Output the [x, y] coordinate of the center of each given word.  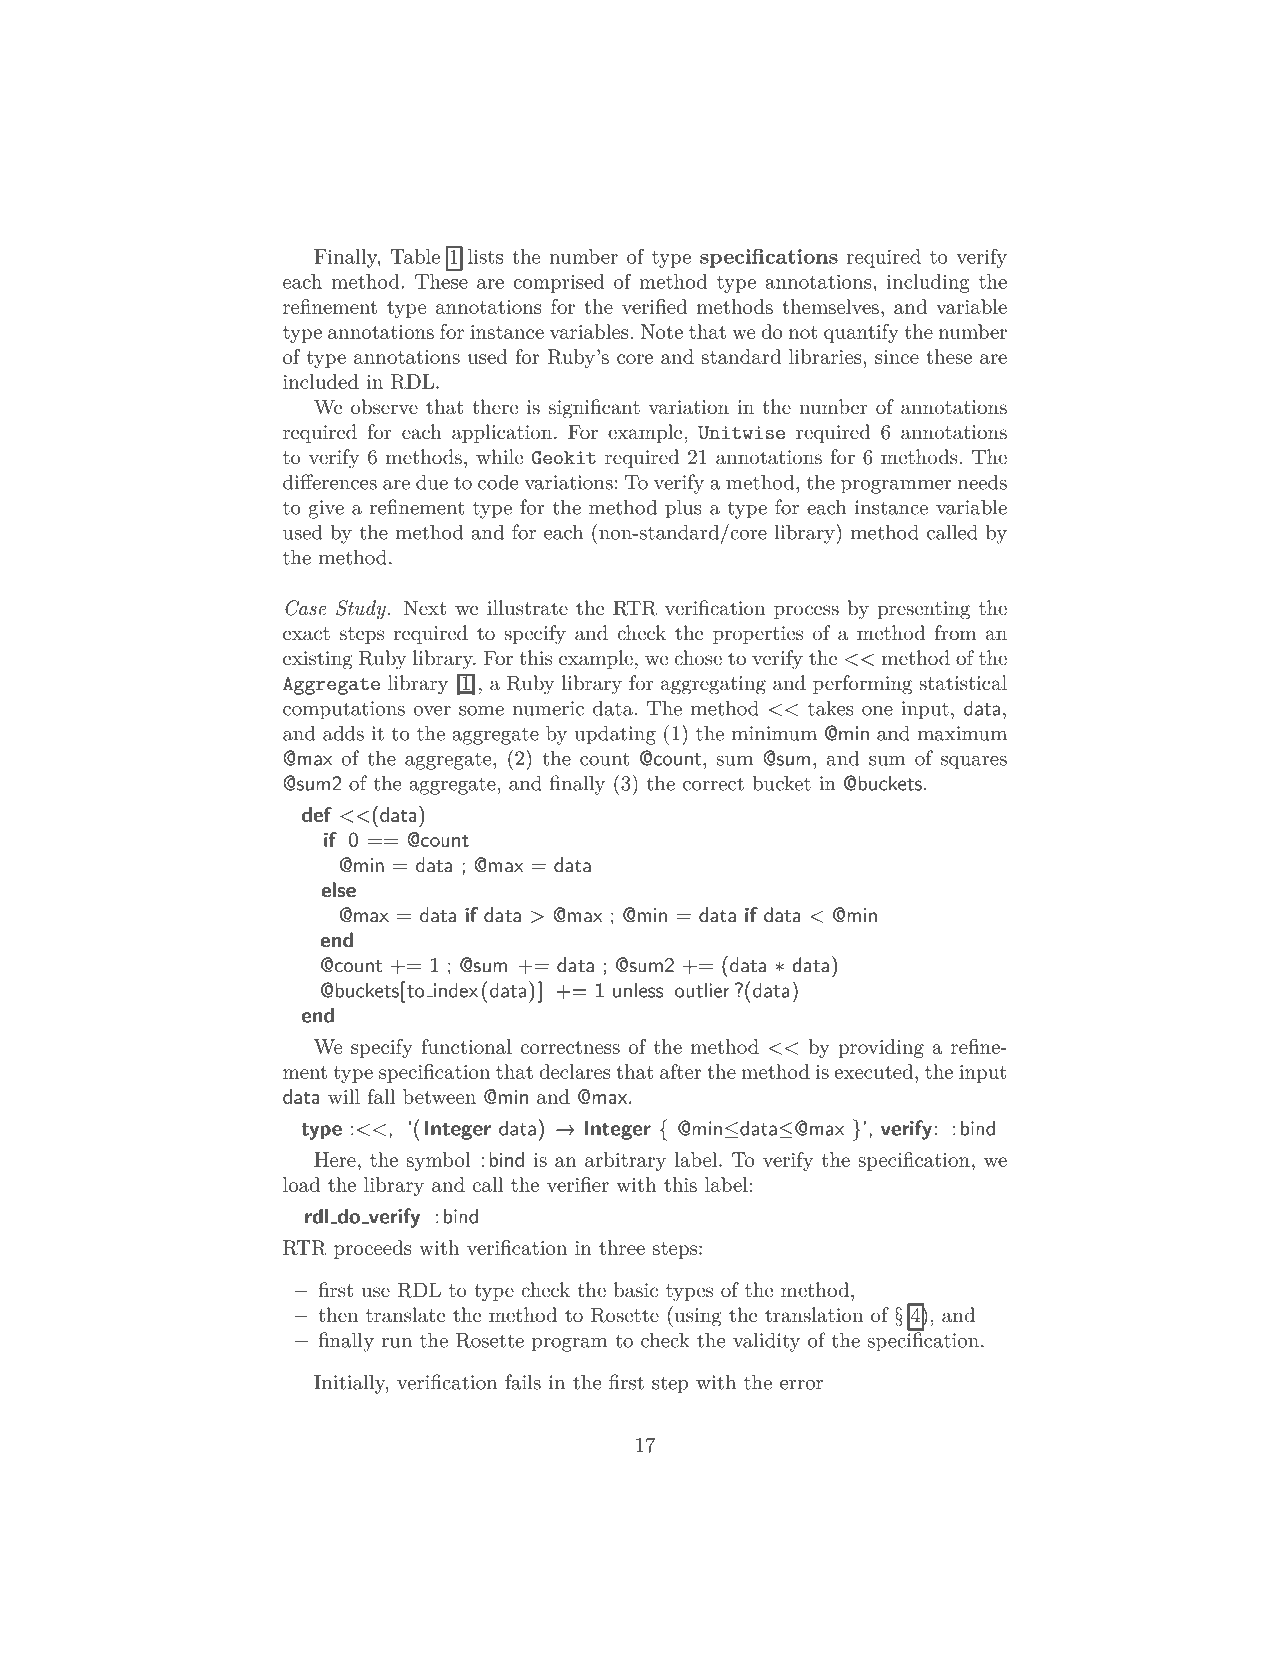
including [928, 283]
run [397, 1343]
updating [615, 735]
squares [974, 763]
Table [415, 256]
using [697, 1316]
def [317, 814]
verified [654, 306]
